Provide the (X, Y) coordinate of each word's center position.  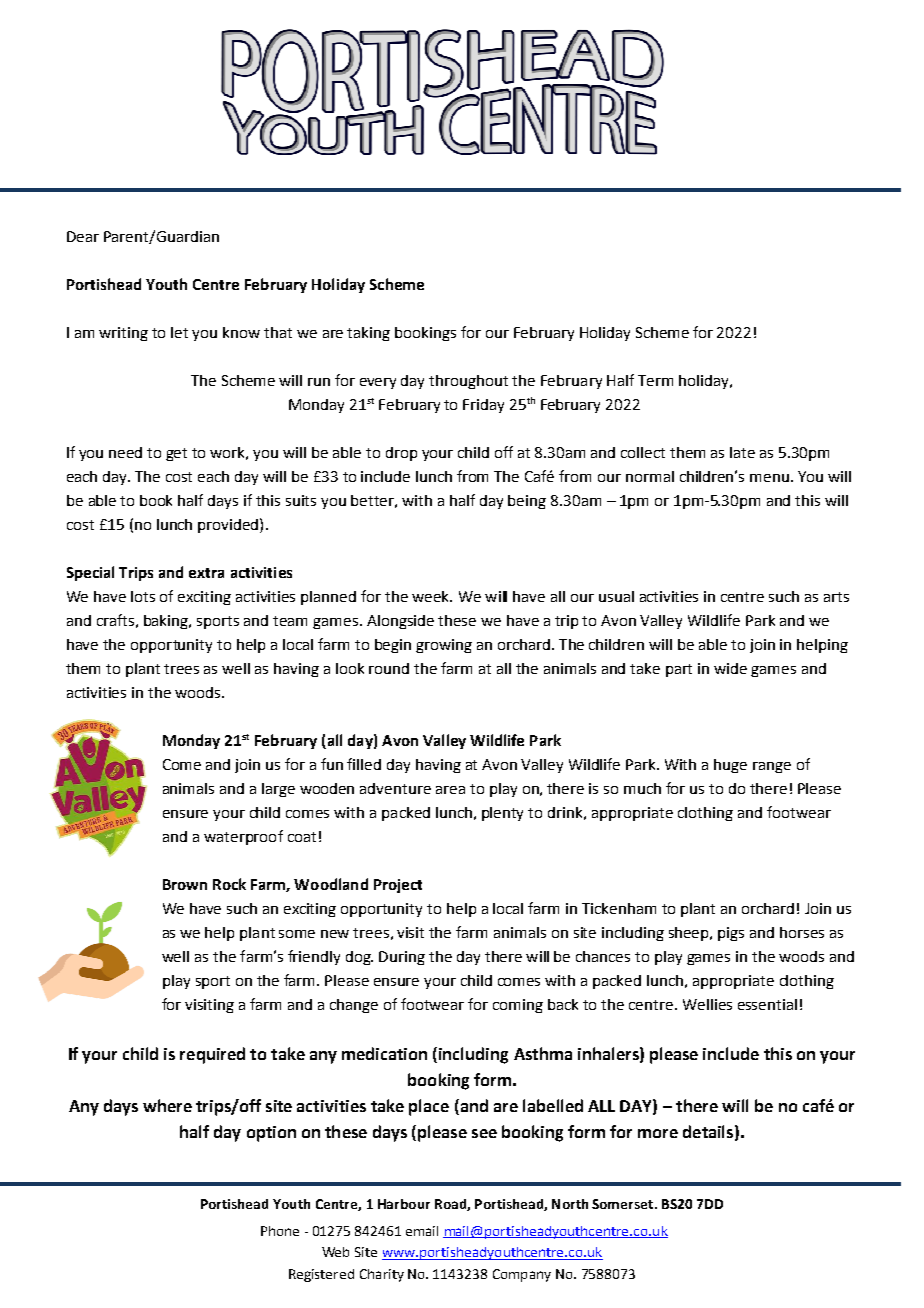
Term (655, 380)
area (450, 790)
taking (368, 334)
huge (730, 766)
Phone (280, 1231)
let (179, 332)
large (278, 790)
